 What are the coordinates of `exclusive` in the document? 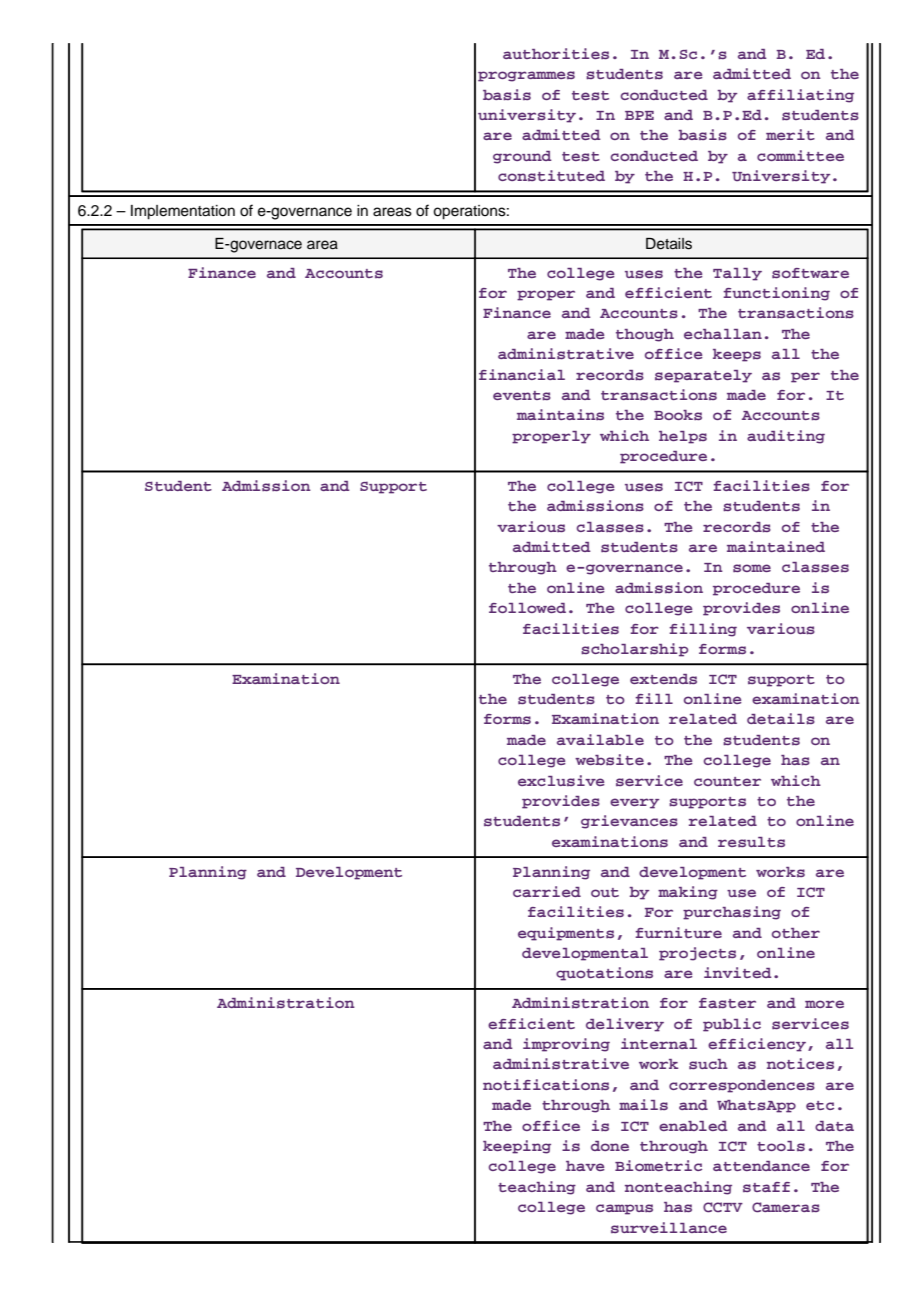 It's located at (561, 780).
